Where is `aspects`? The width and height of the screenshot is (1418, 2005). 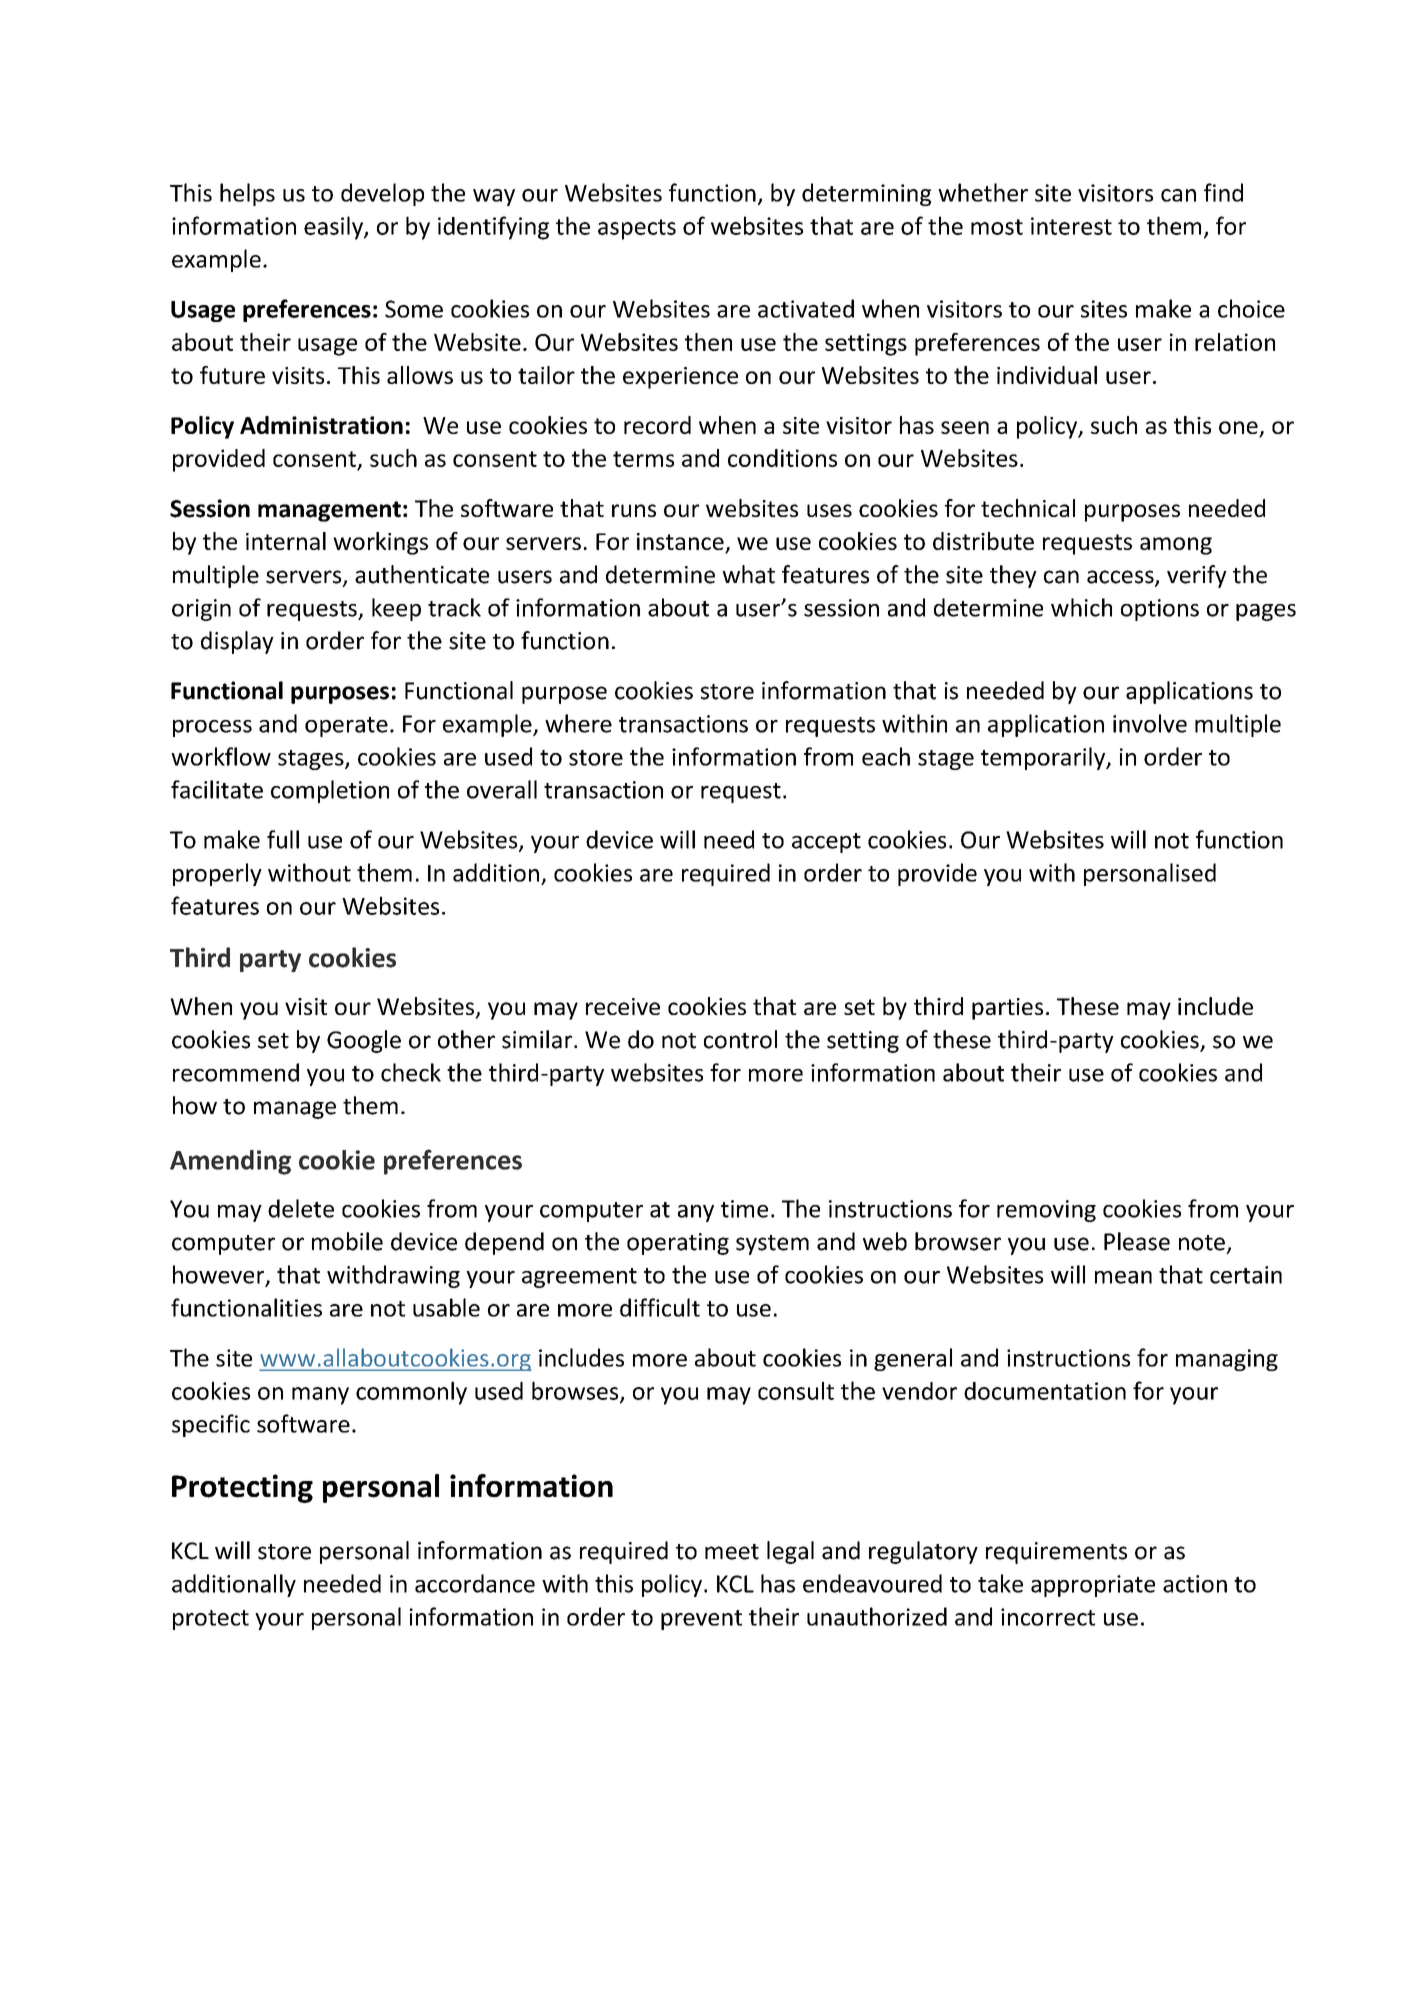
aspects is located at coordinates (637, 229).
